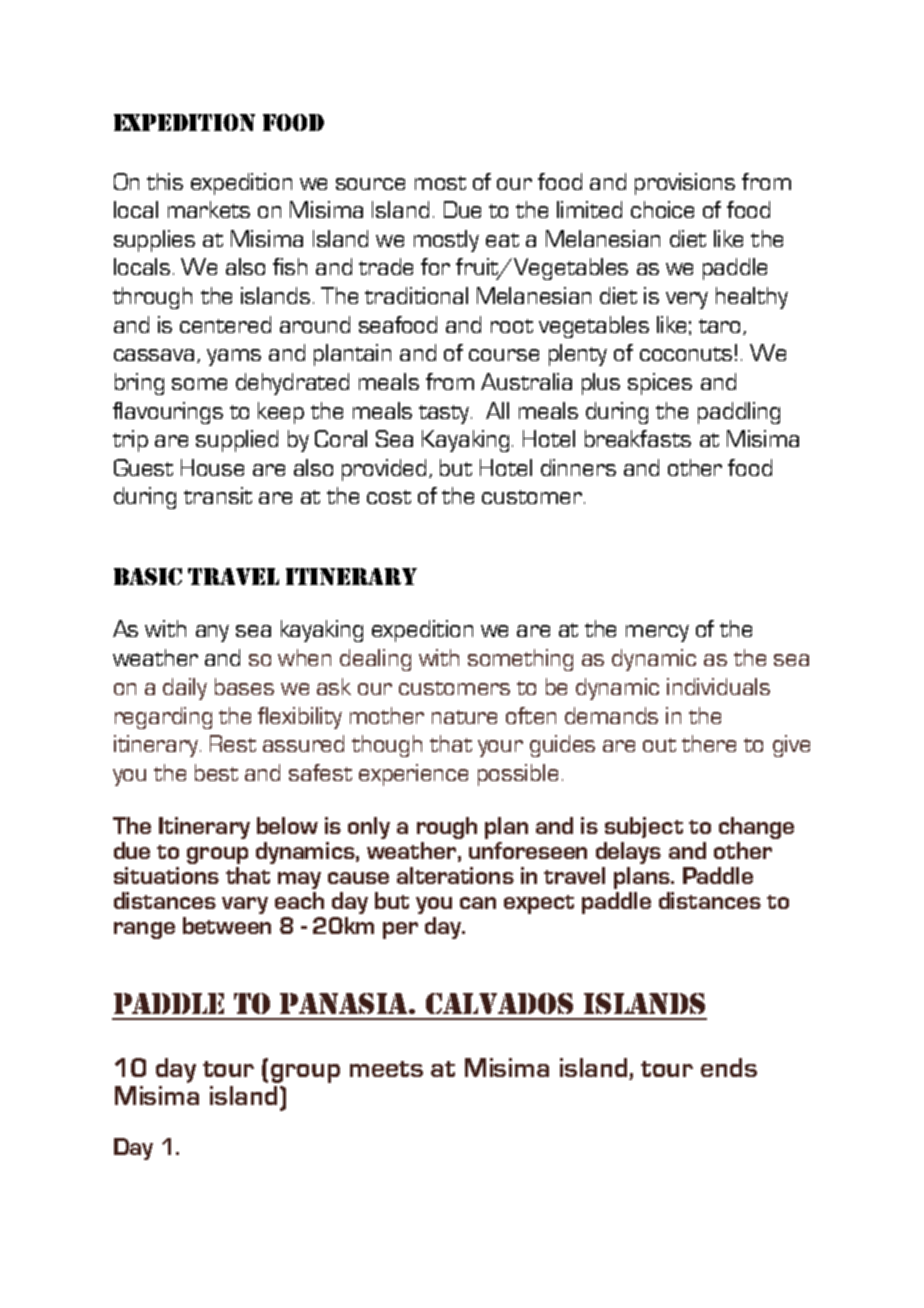 This screenshot has height=1308, width=924. Describe the element at coordinates (375, 660) in the screenshot. I see `dealing` at that location.
